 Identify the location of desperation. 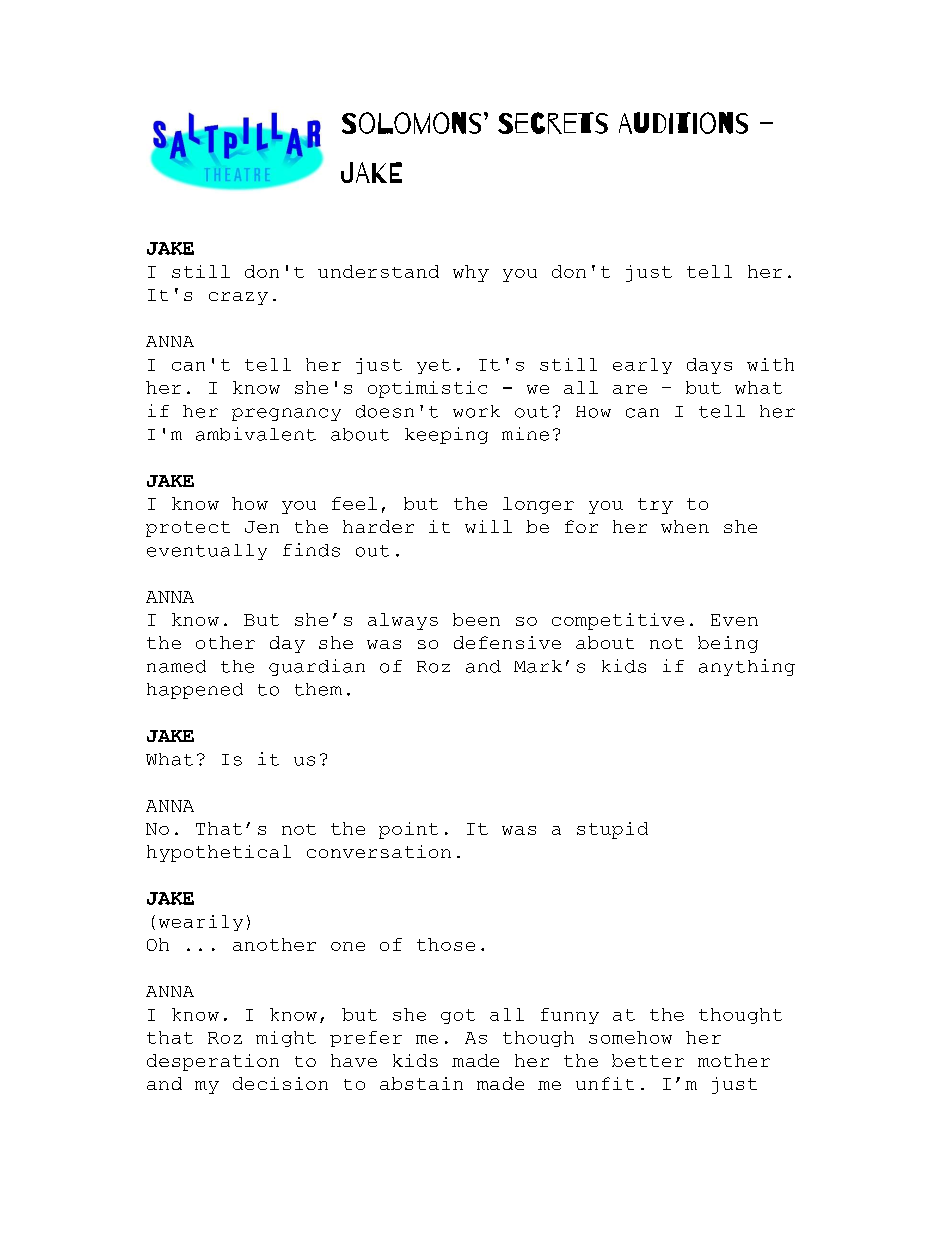
(213, 1062).
